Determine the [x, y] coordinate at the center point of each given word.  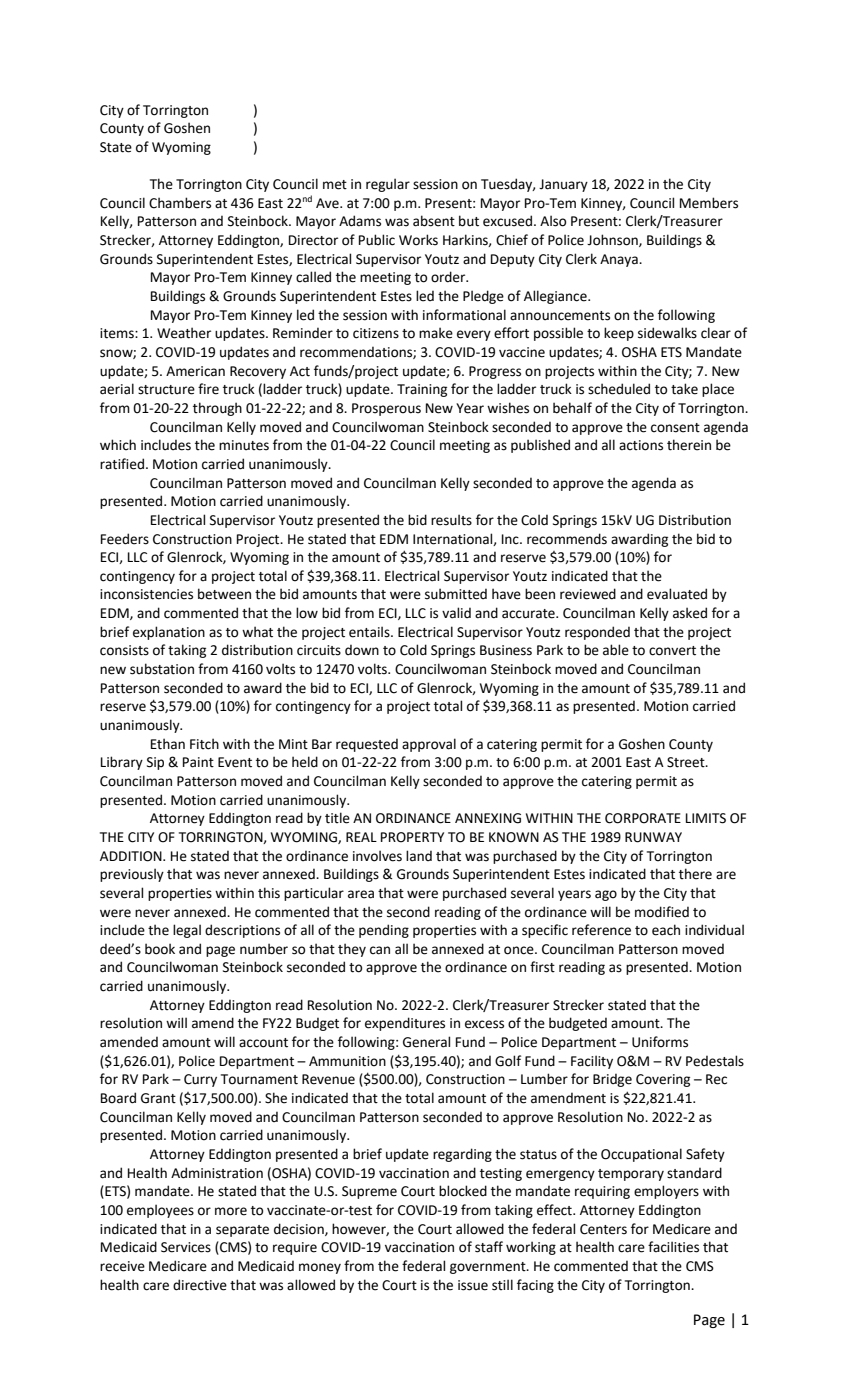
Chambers [180, 203]
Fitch [204, 744]
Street [687, 762]
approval [429, 745]
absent [434, 221]
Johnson [613, 240]
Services [186, 1247]
